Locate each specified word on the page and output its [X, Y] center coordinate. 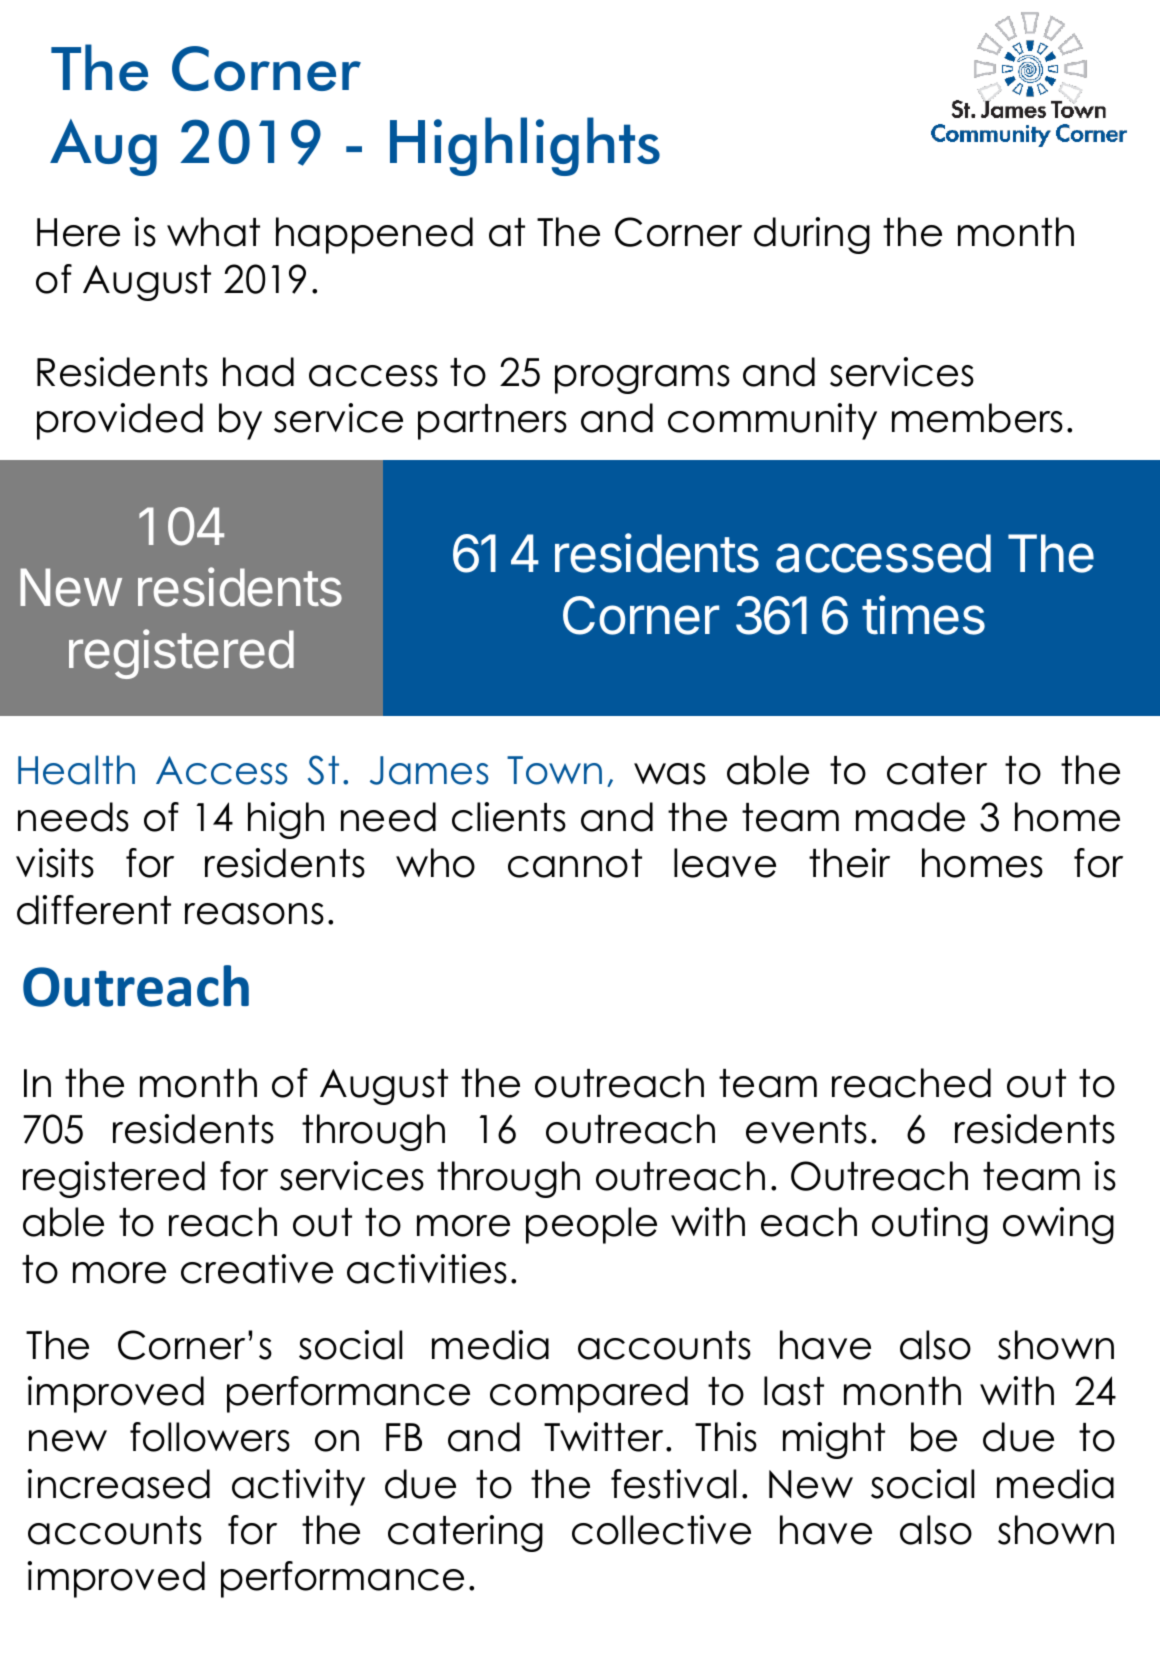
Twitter [605, 1437]
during [812, 235]
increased [118, 1484]
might [834, 1440]
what [213, 232]
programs [642, 379]
